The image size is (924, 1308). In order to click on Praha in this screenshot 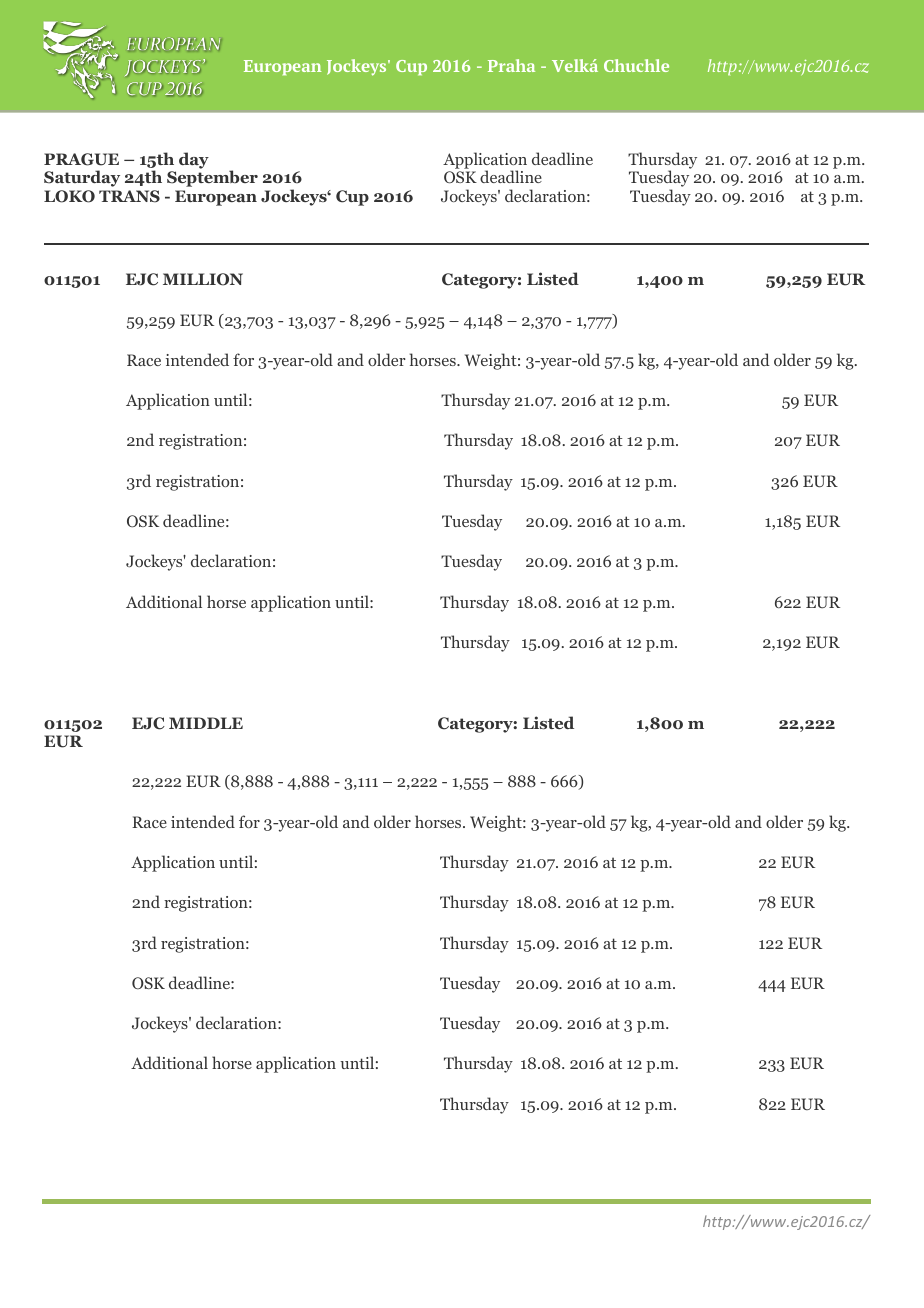, I will do `click(511, 65)`.
